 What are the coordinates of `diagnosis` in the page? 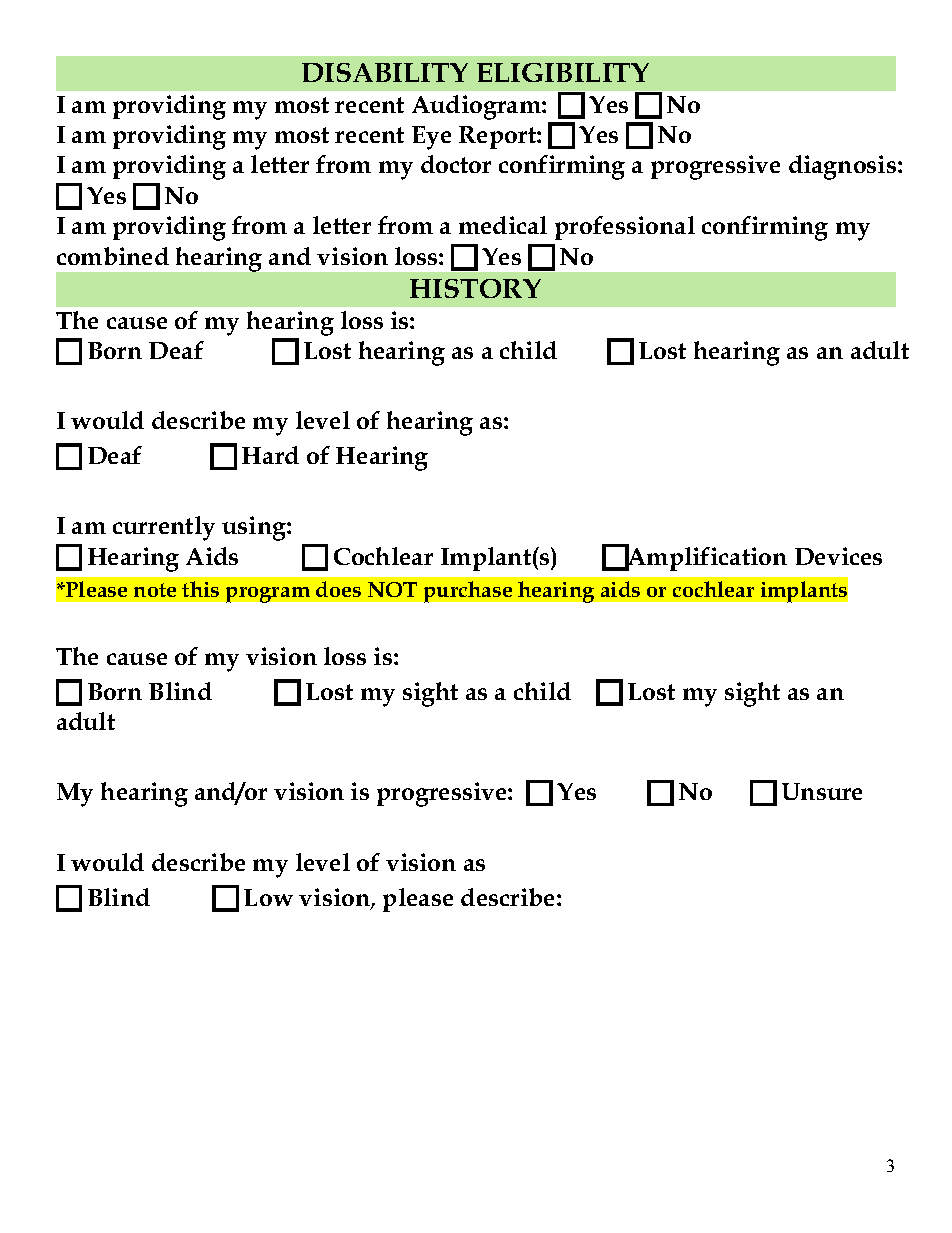 It's located at (844, 167).
